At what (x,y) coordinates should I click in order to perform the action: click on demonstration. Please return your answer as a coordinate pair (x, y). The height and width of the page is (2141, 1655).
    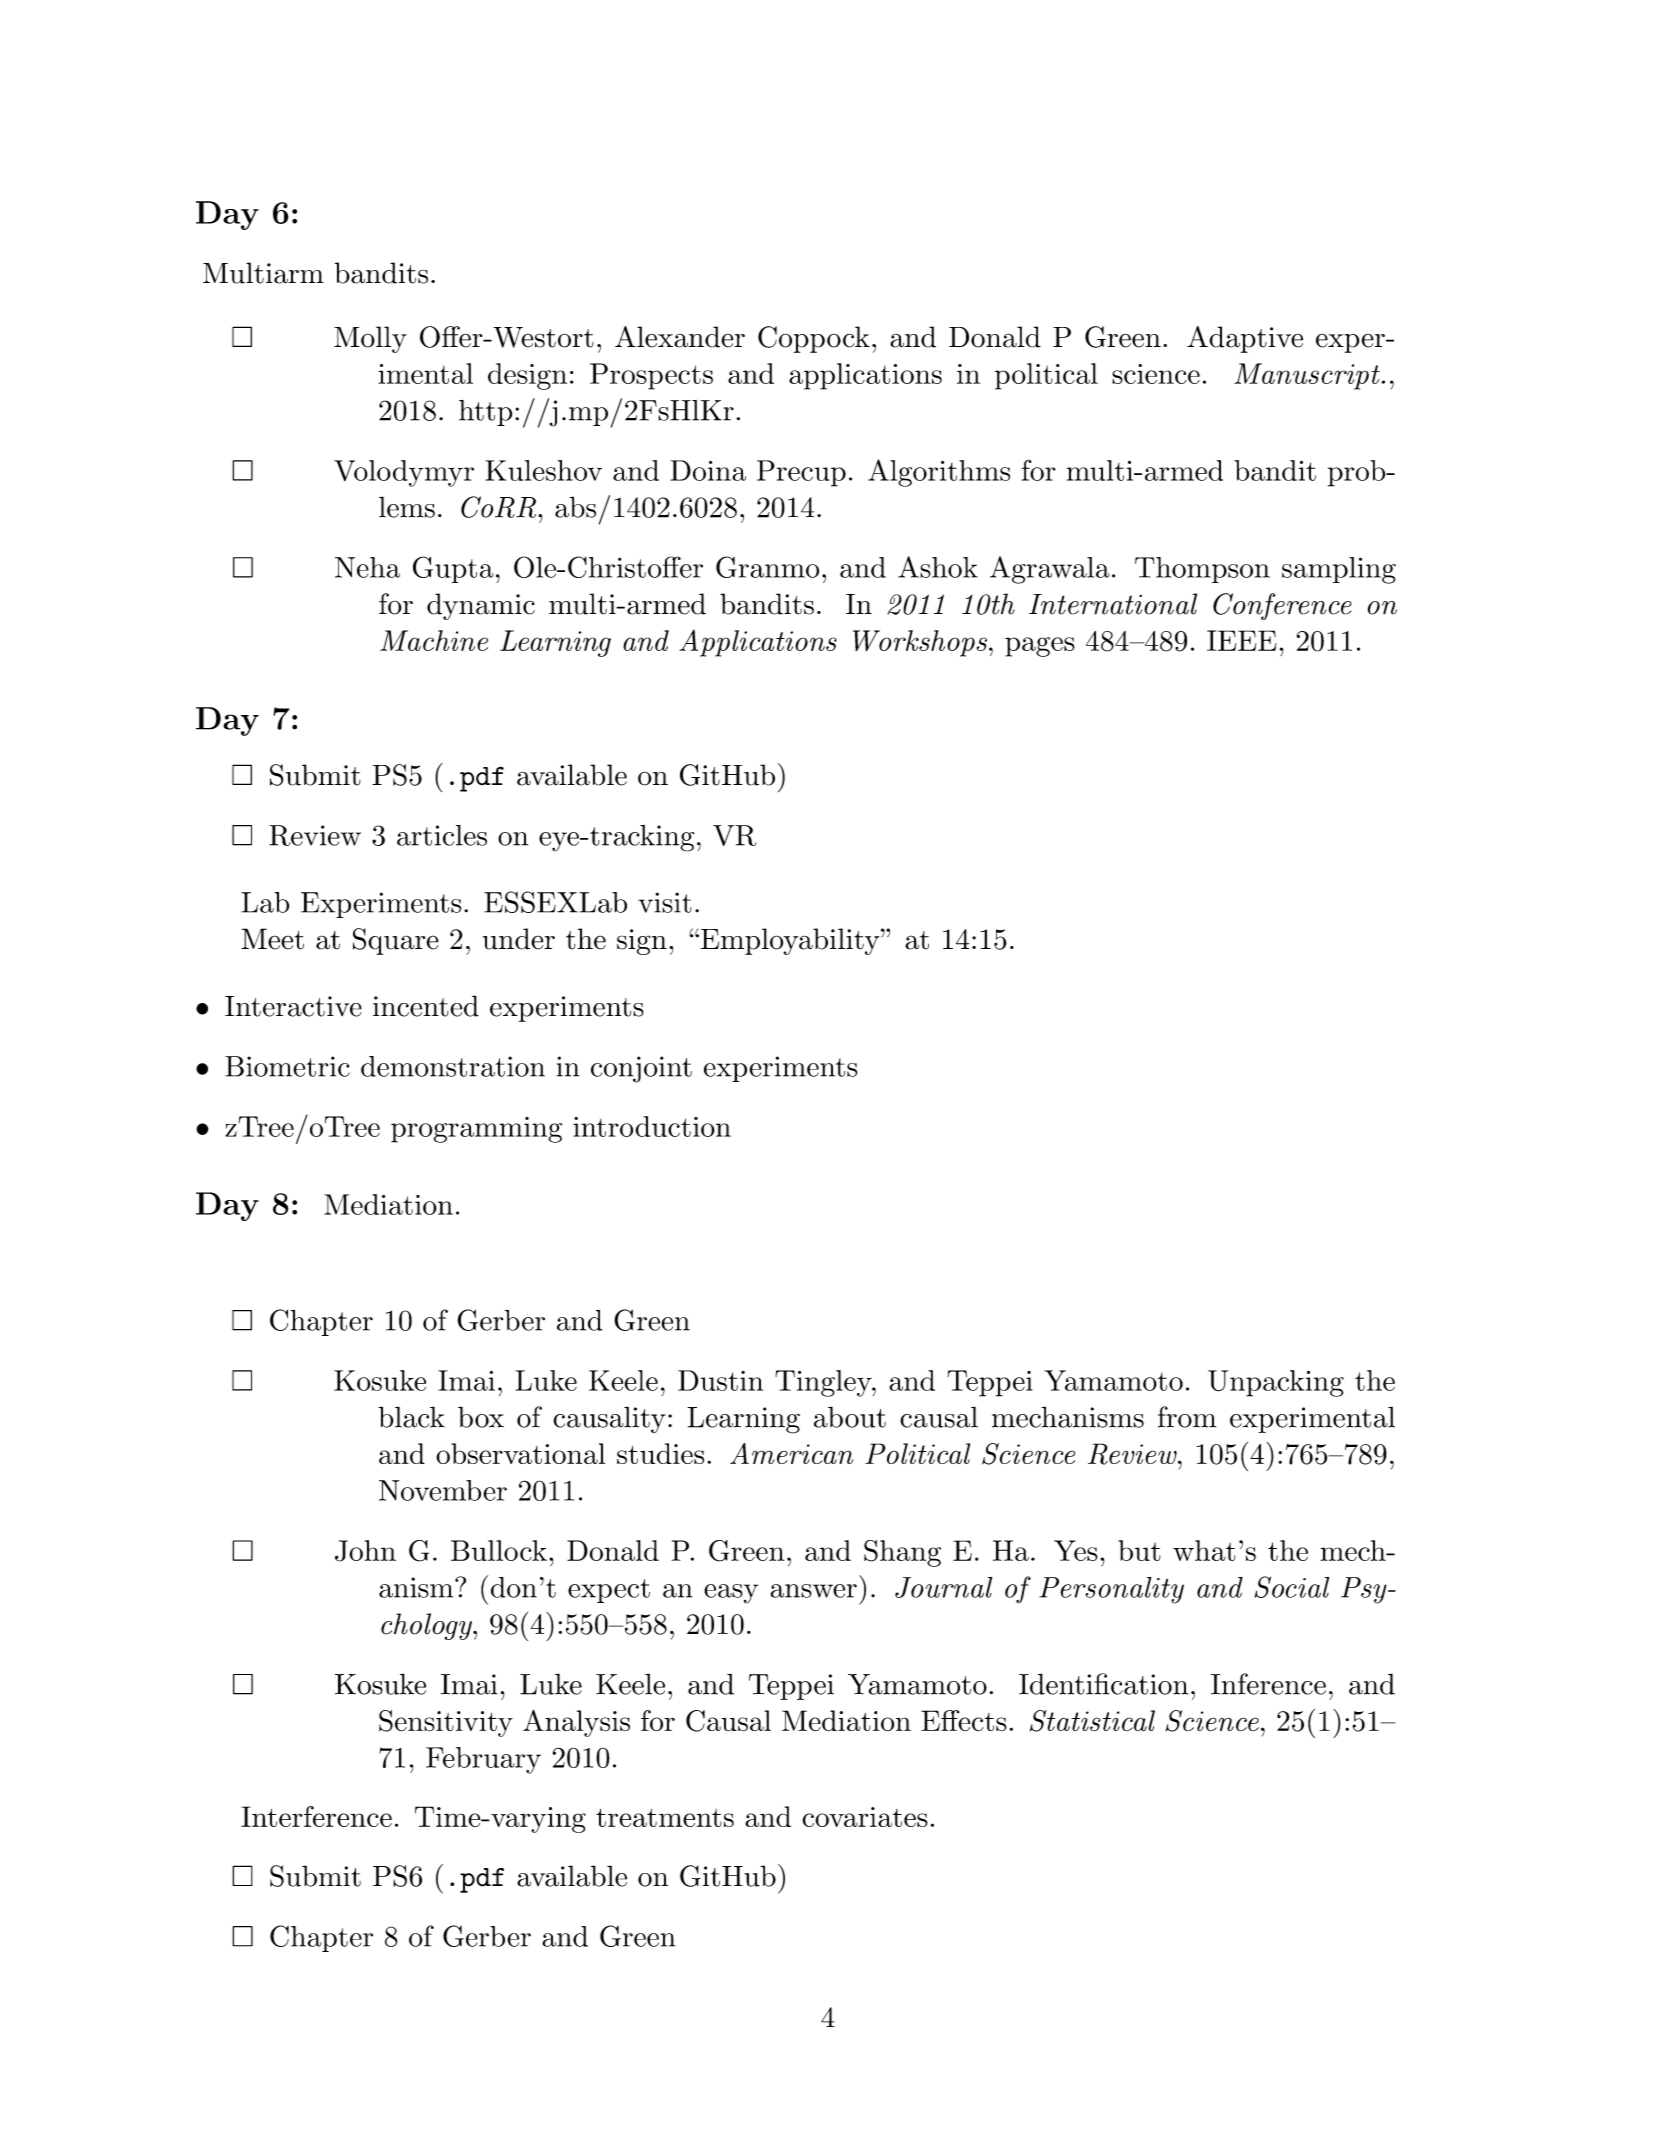
    Looking at the image, I should click on (453, 1066).
